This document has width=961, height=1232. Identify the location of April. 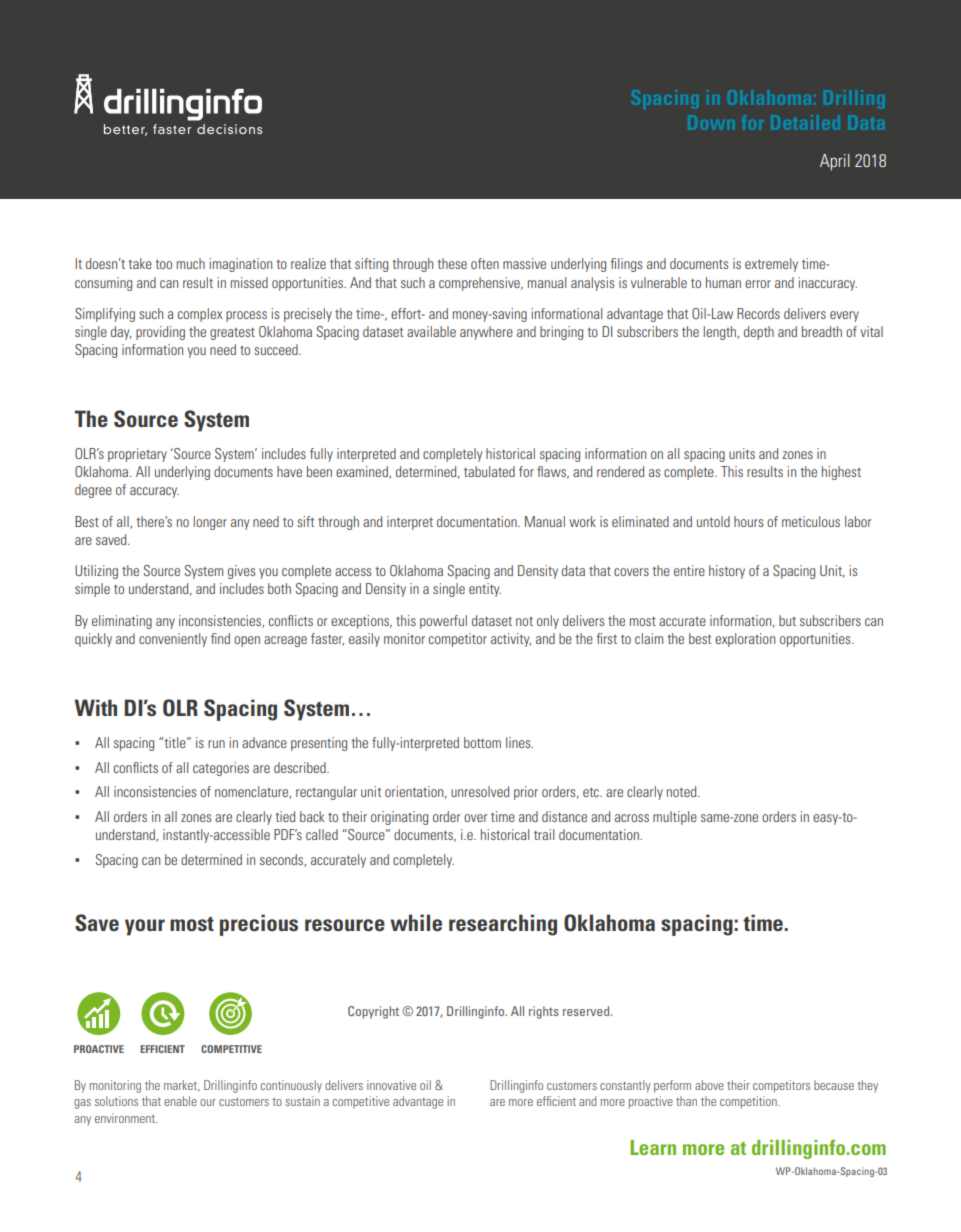
(835, 162).
